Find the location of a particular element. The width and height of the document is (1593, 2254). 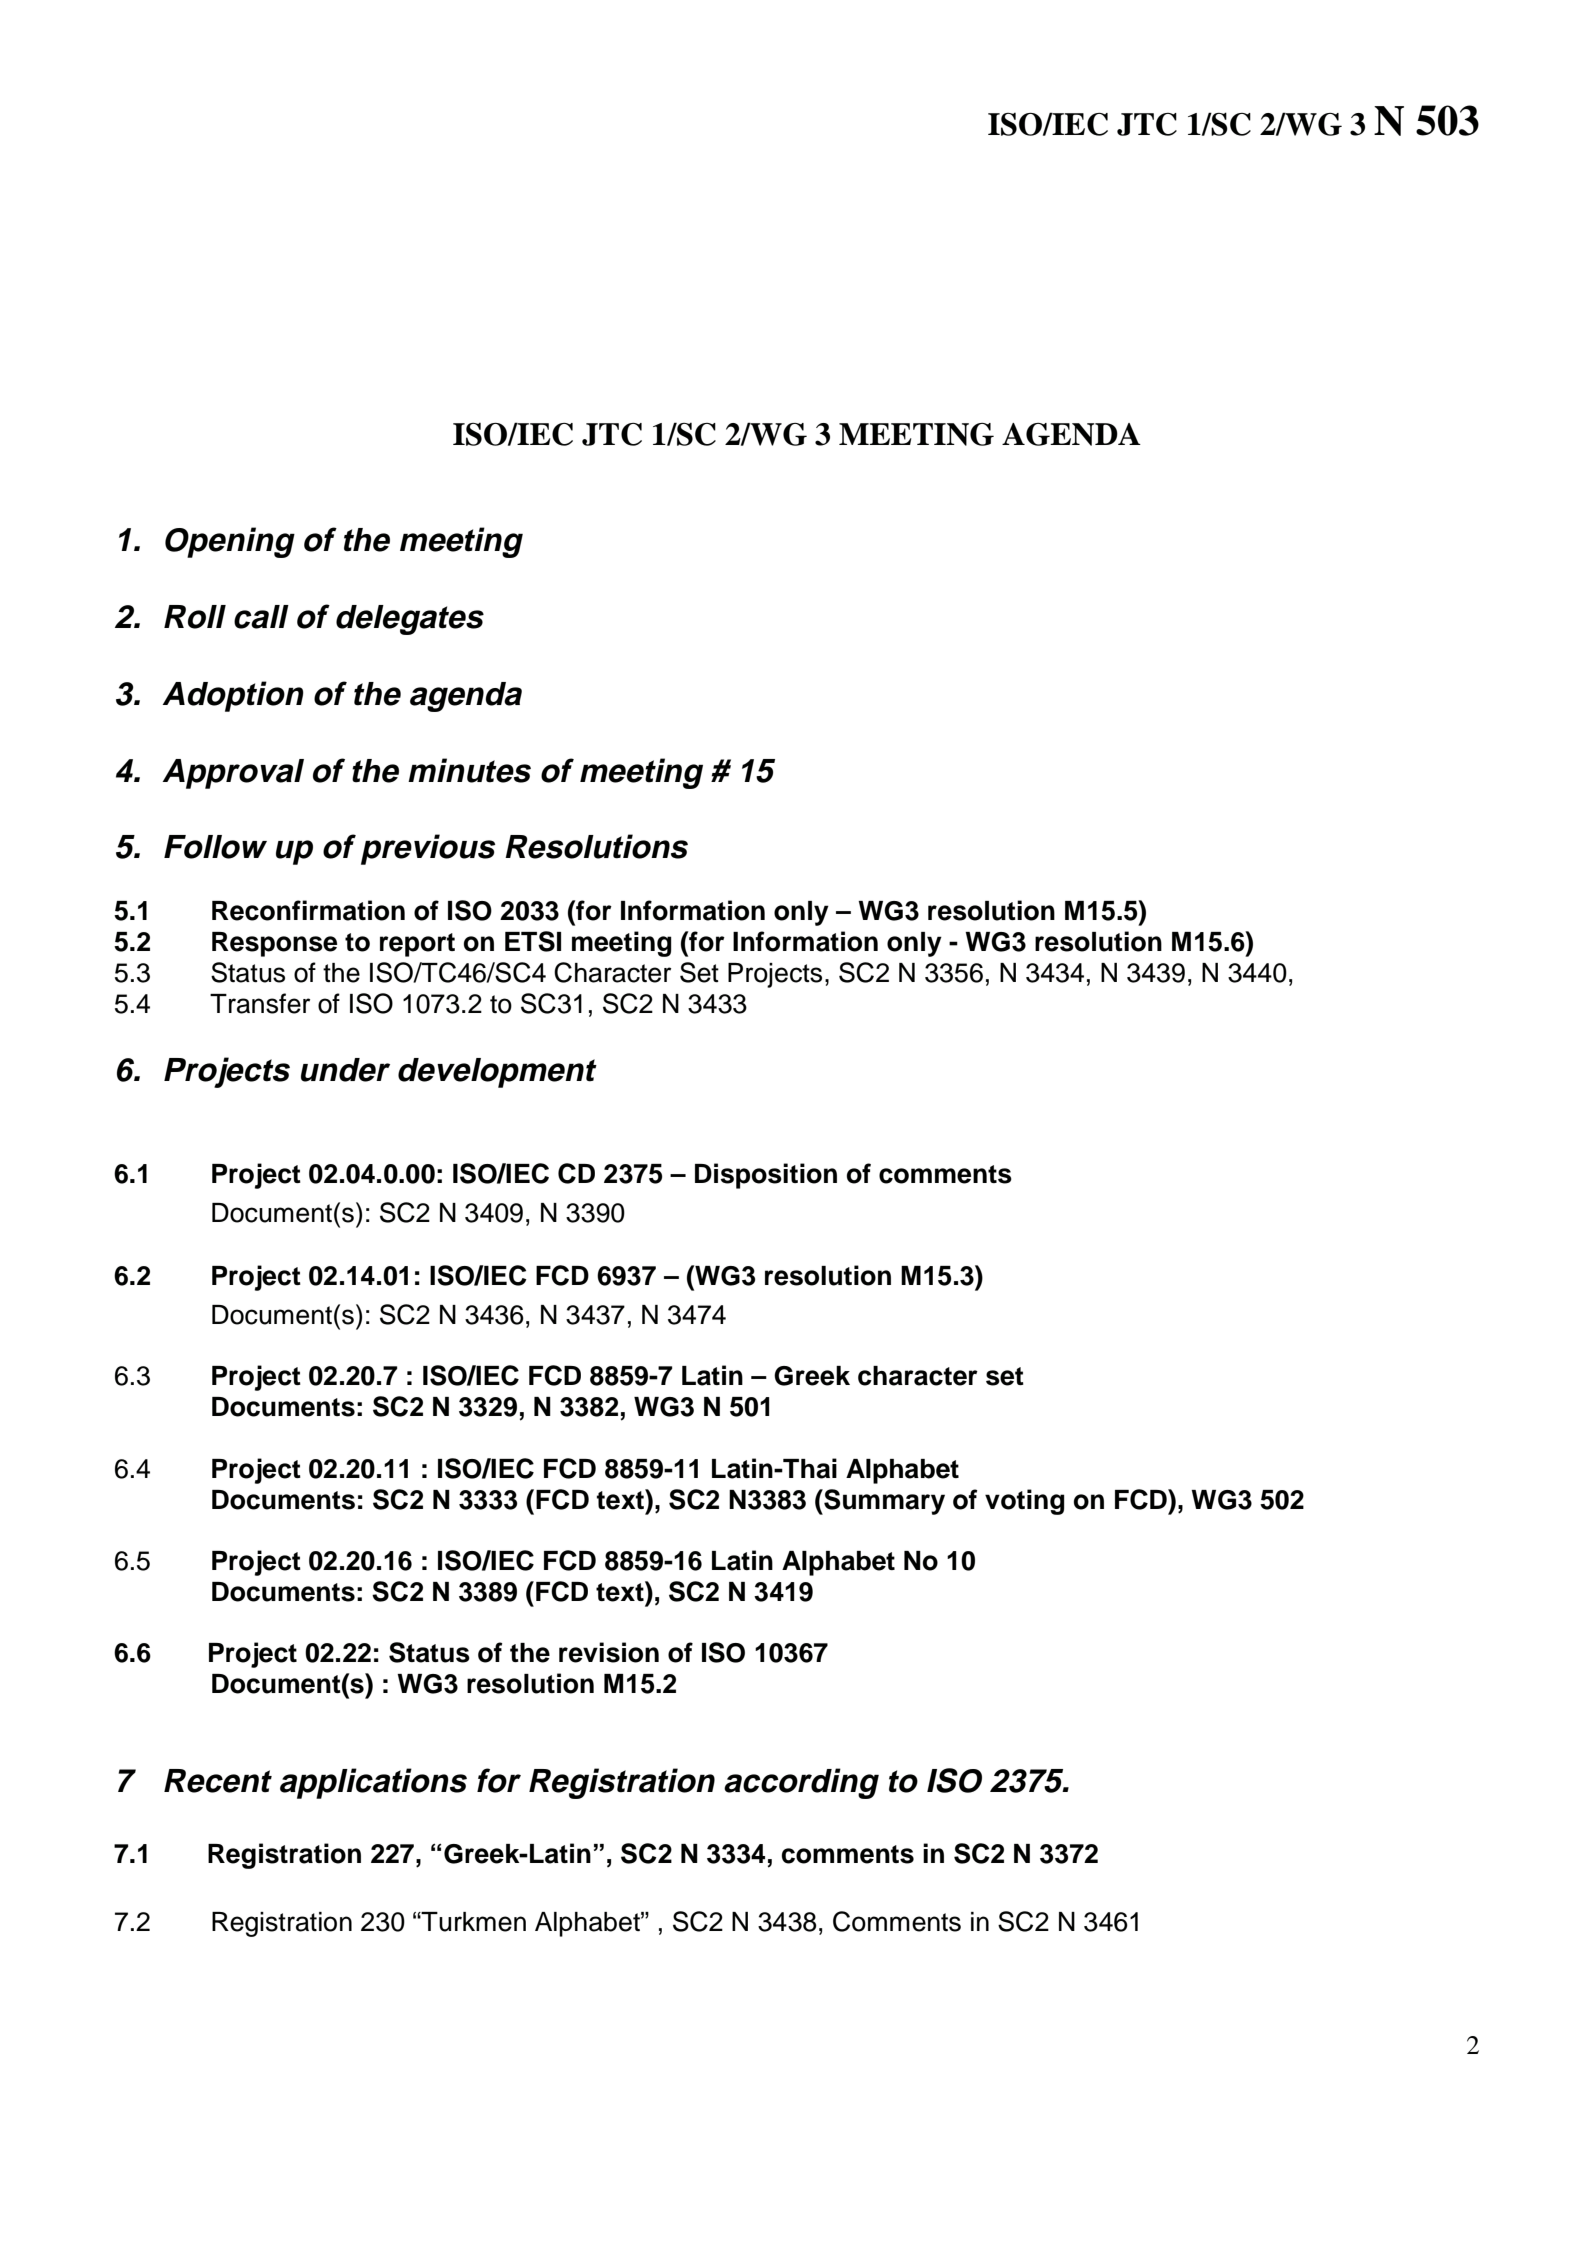

report is located at coordinates (417, 945).
